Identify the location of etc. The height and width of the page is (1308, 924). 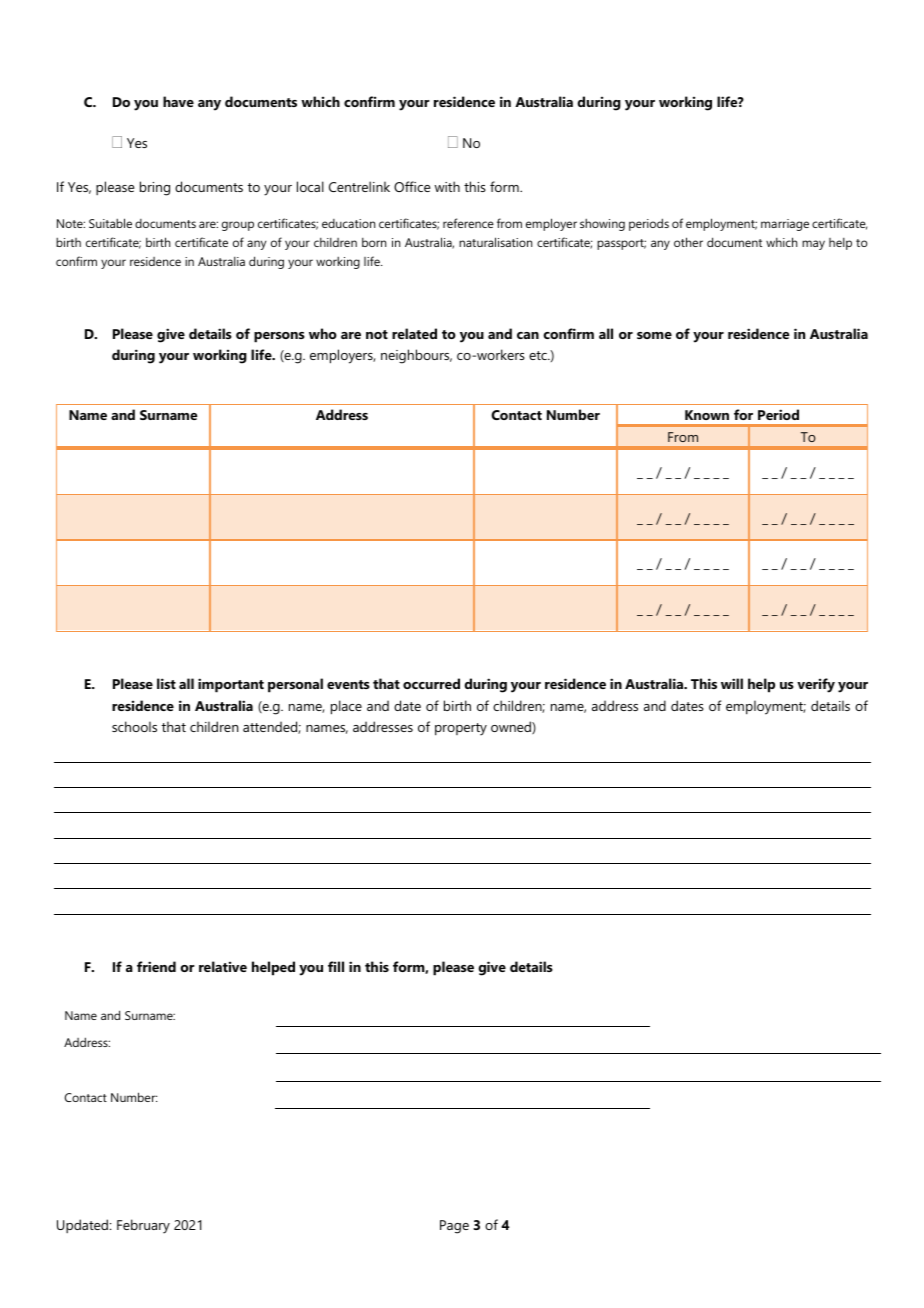
(539, 355).
